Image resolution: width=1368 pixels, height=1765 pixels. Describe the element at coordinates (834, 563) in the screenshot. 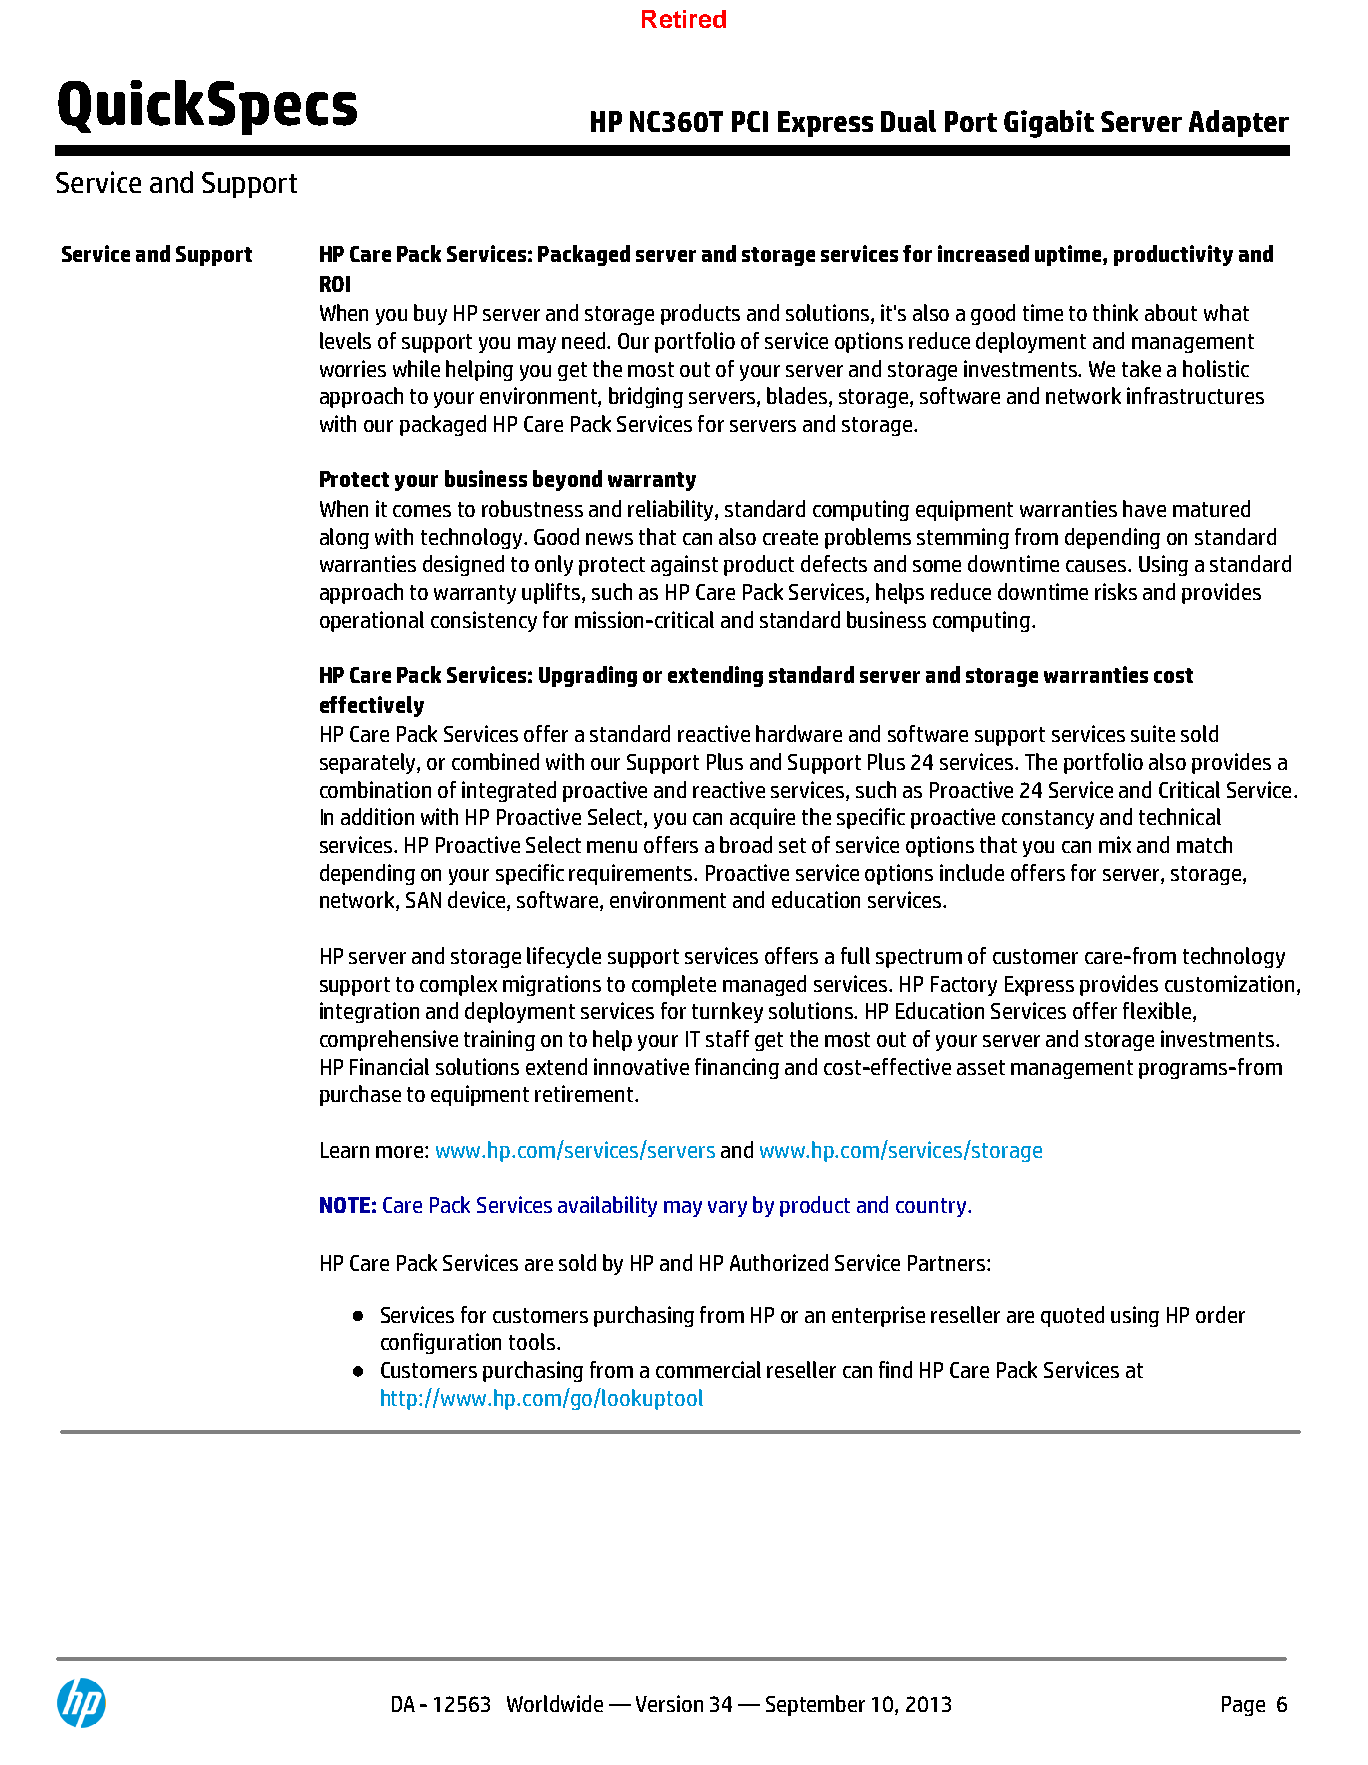

I see `defects` at that location.
